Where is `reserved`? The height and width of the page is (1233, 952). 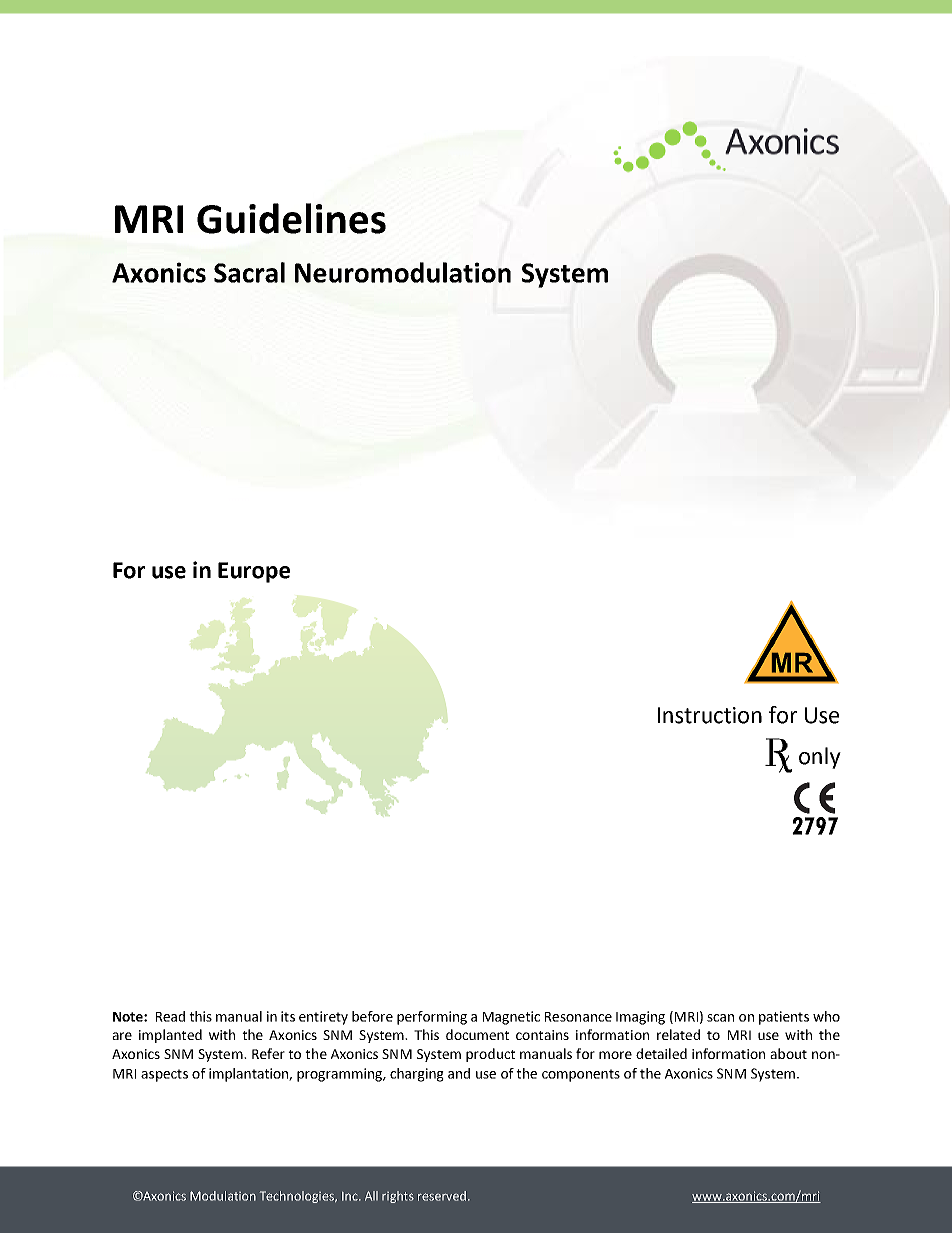
reserved is located at coordinates (443, 1196).
